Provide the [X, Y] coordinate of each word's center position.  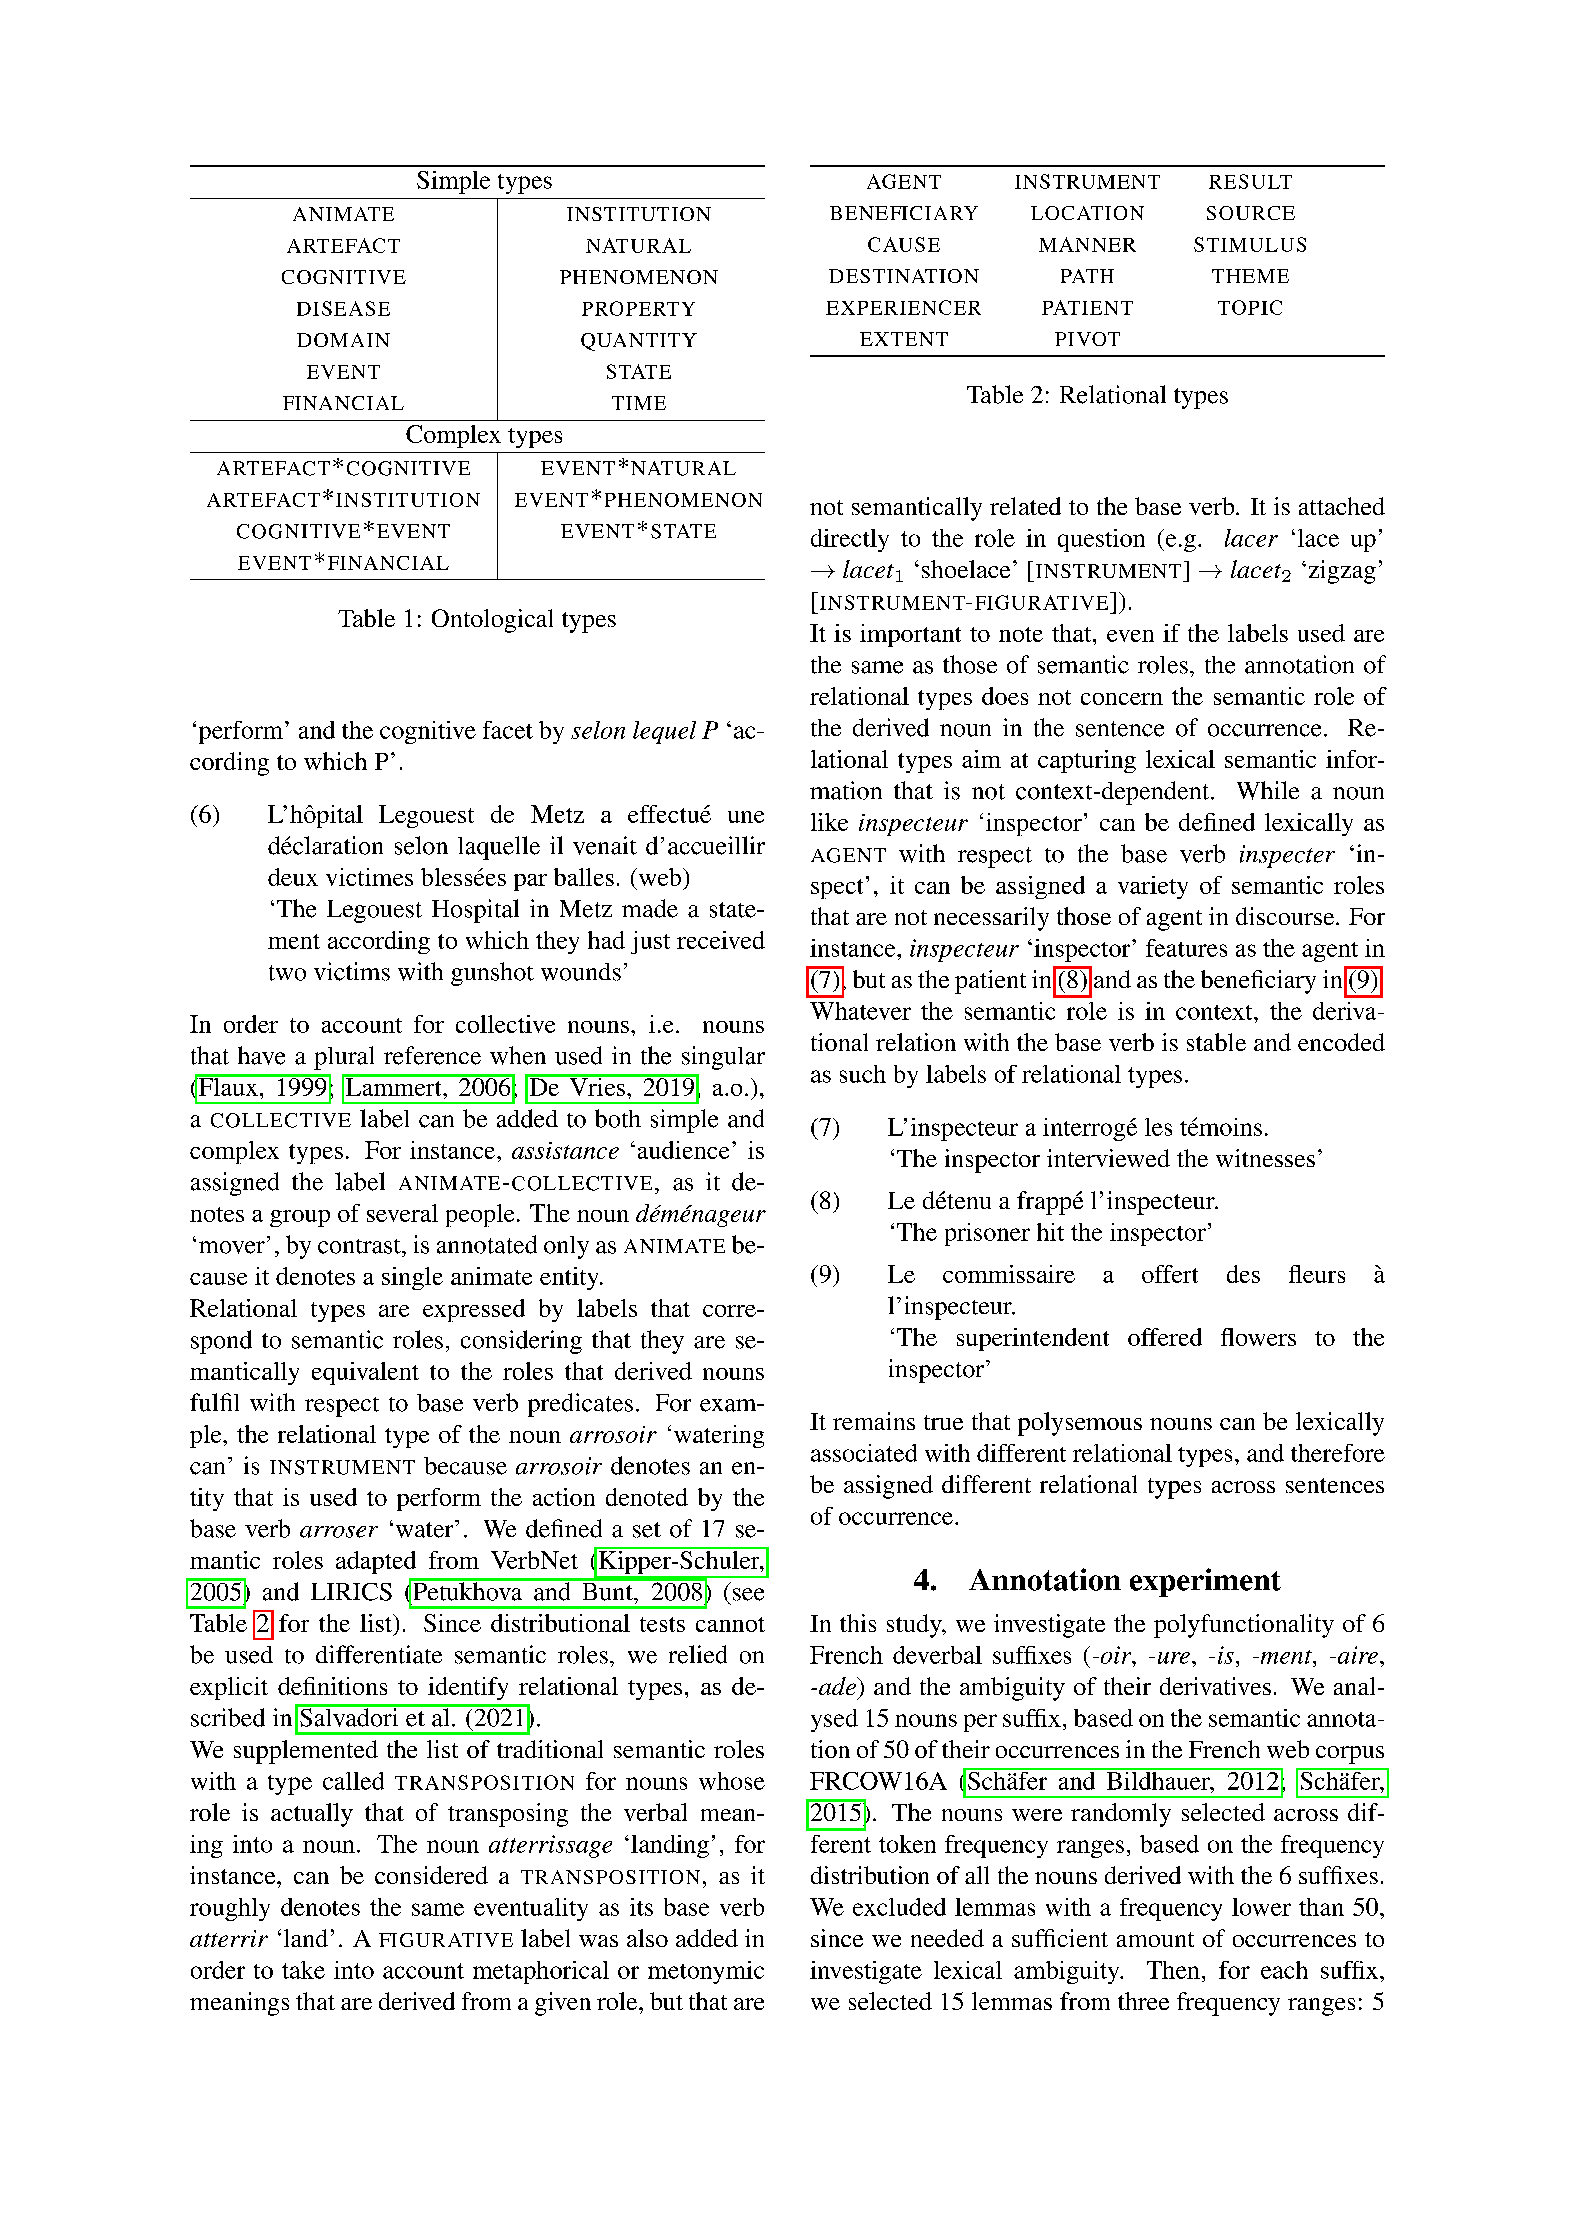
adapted [376, 1562]
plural [344, 1058]
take [303, 1970]
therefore [1338, 1453]
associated [864, 1453]
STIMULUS [1250, 244]
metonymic [706, 1972]
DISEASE [343, 308]
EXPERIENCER [903, 307]
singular [723, 1058]
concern [1122, 699]
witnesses [1265, 1158]
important [910, 635]
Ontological [492, 621]
